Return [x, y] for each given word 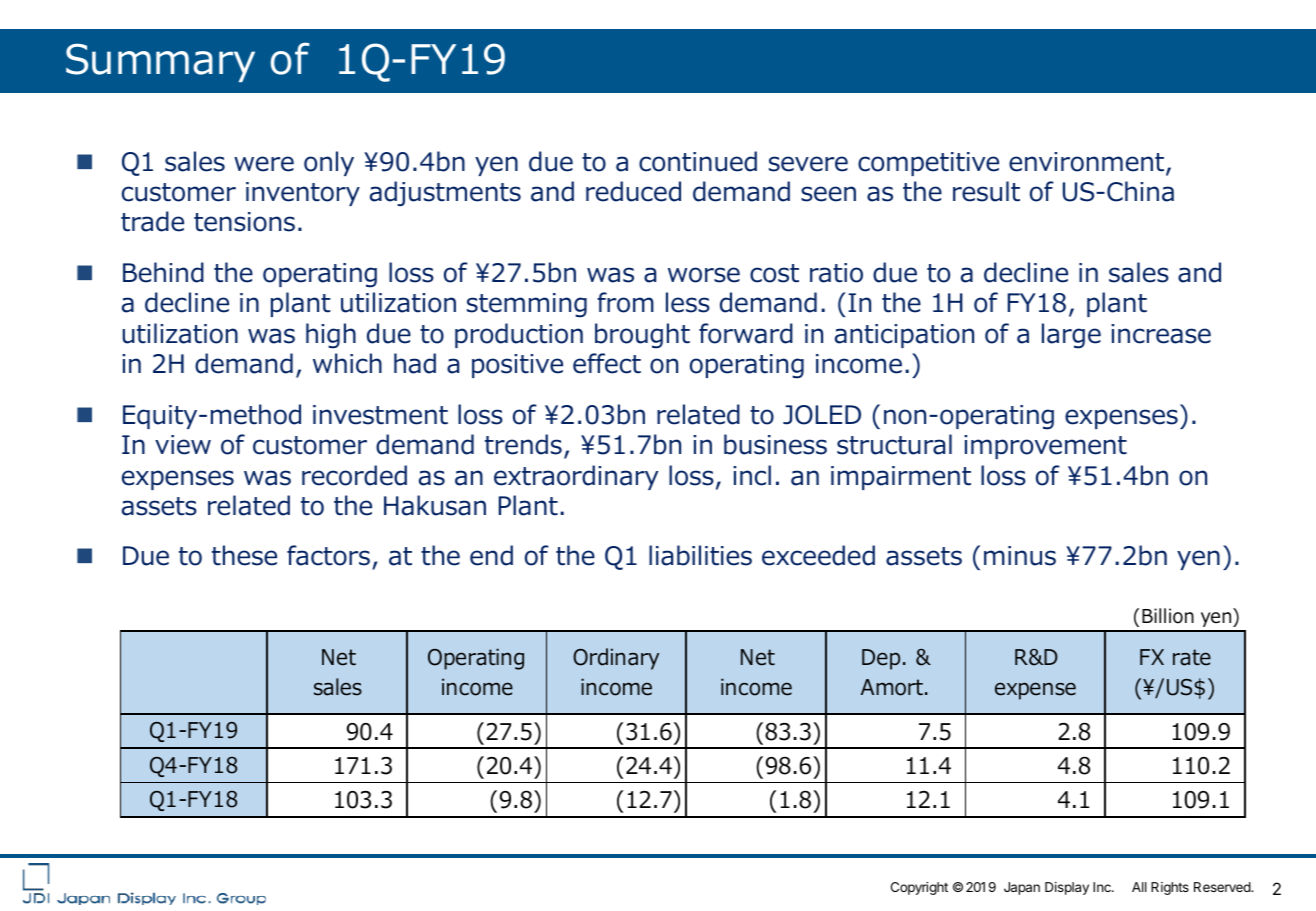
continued [698, 161]
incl [752, 475]
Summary [160, 62]
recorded [354, 475]
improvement [1045, 447]
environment [1088, 163]
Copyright [919, 888]
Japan [1022, 888]
